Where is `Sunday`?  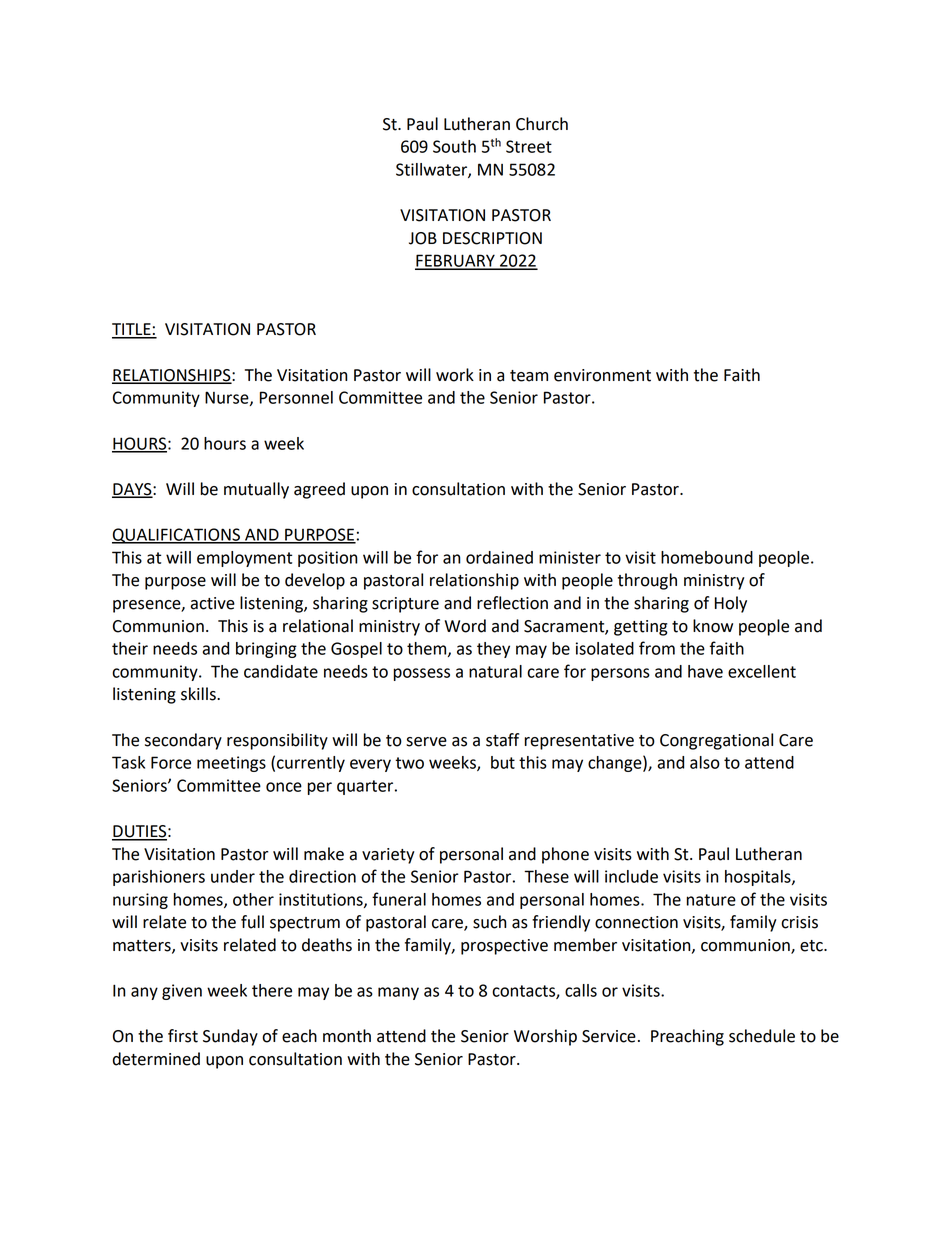 Sunday is located at coordinates (230, 1037).
